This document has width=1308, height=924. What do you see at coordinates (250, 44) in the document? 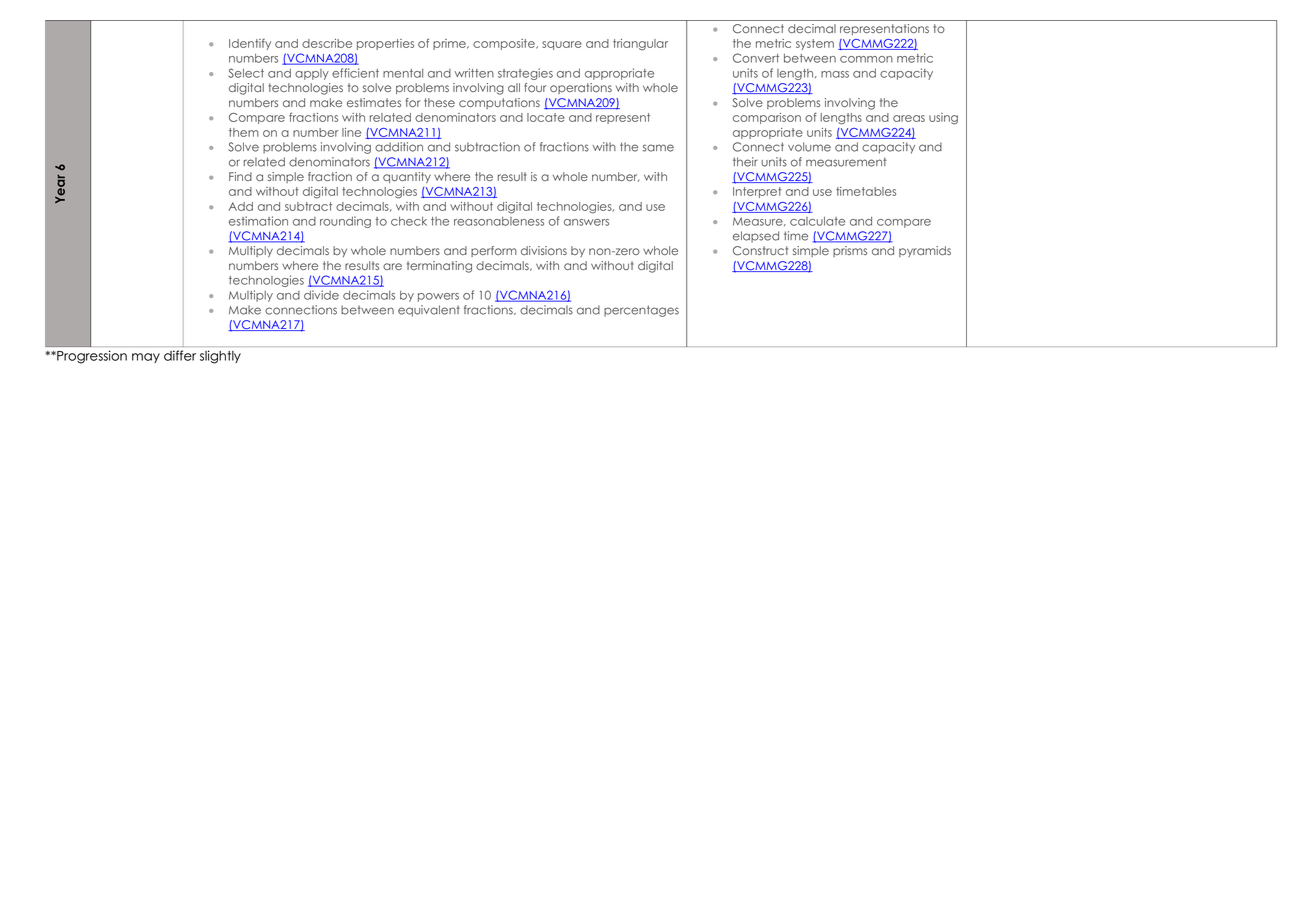
I see `Identify` at bounding box center [250, 44].
